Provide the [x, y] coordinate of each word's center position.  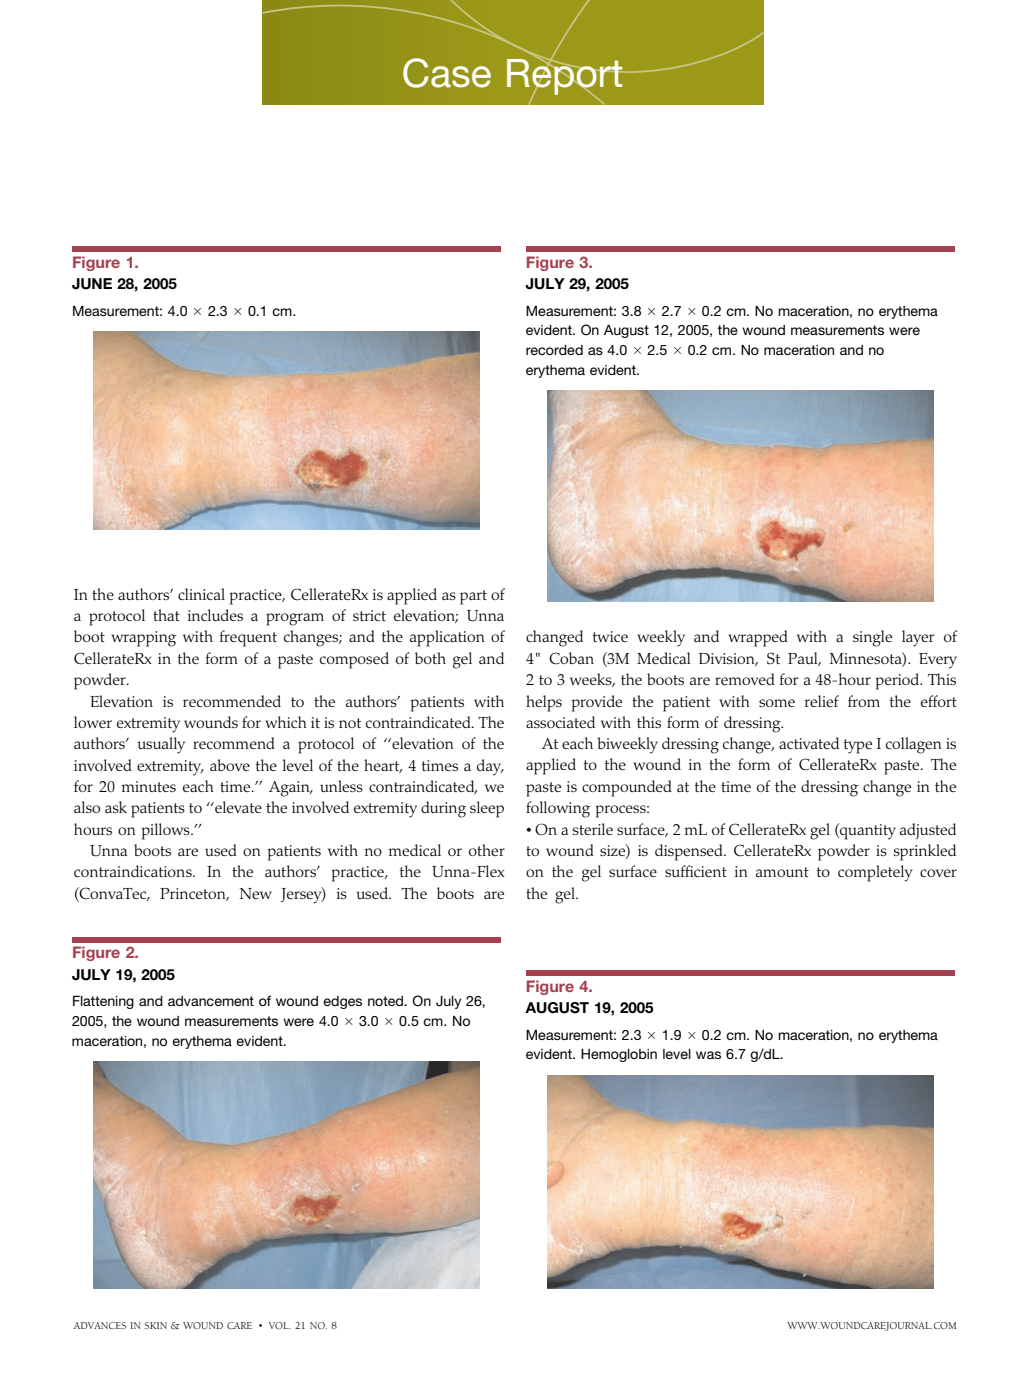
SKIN [155, 1325]
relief [822, 701]
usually [161, 745]
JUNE [92, 284]
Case [447, 73]
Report [566, 77]
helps [544, 703]
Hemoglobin [619, 1055]
